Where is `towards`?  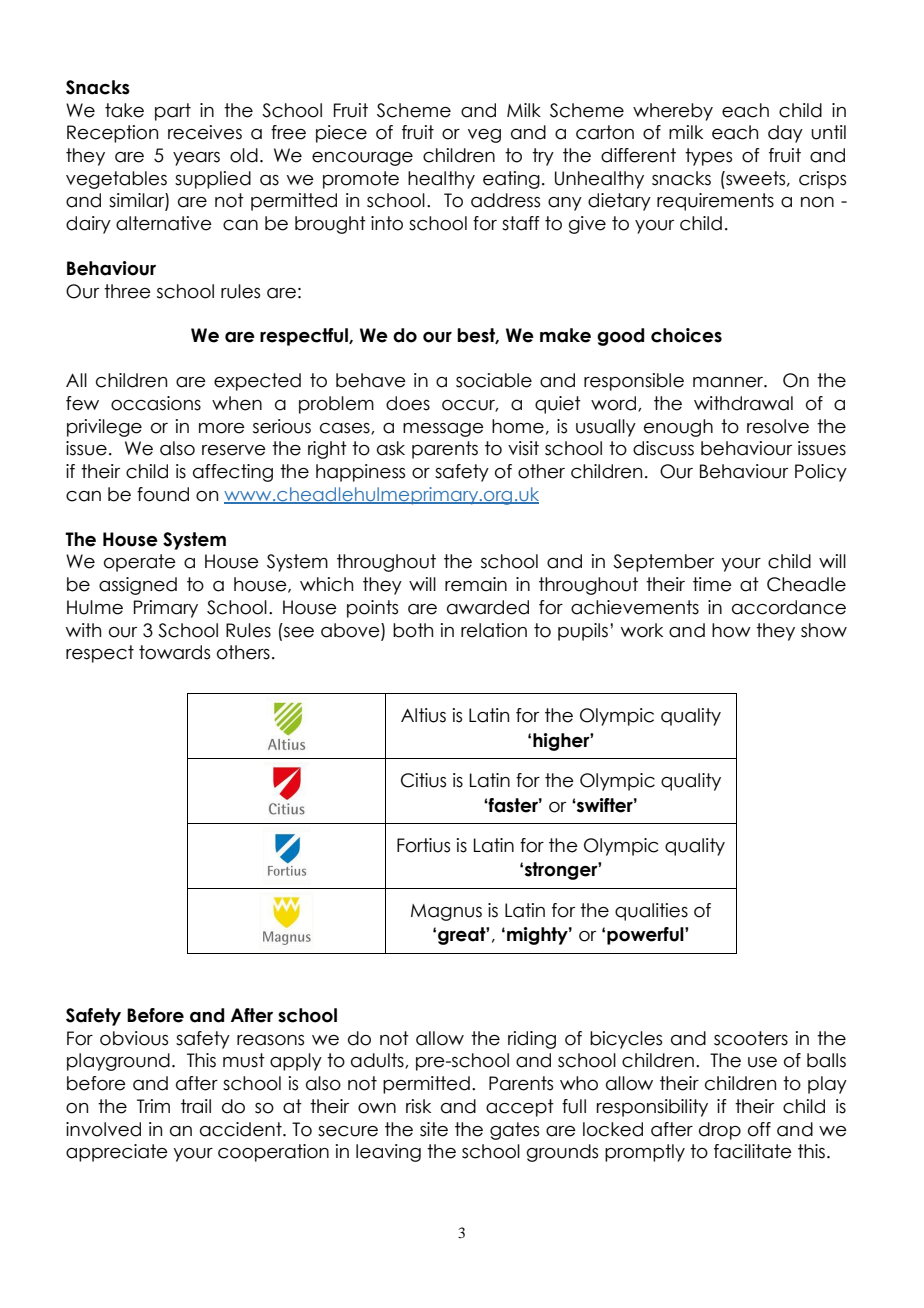 towards is located at coordinates (174, 652).
